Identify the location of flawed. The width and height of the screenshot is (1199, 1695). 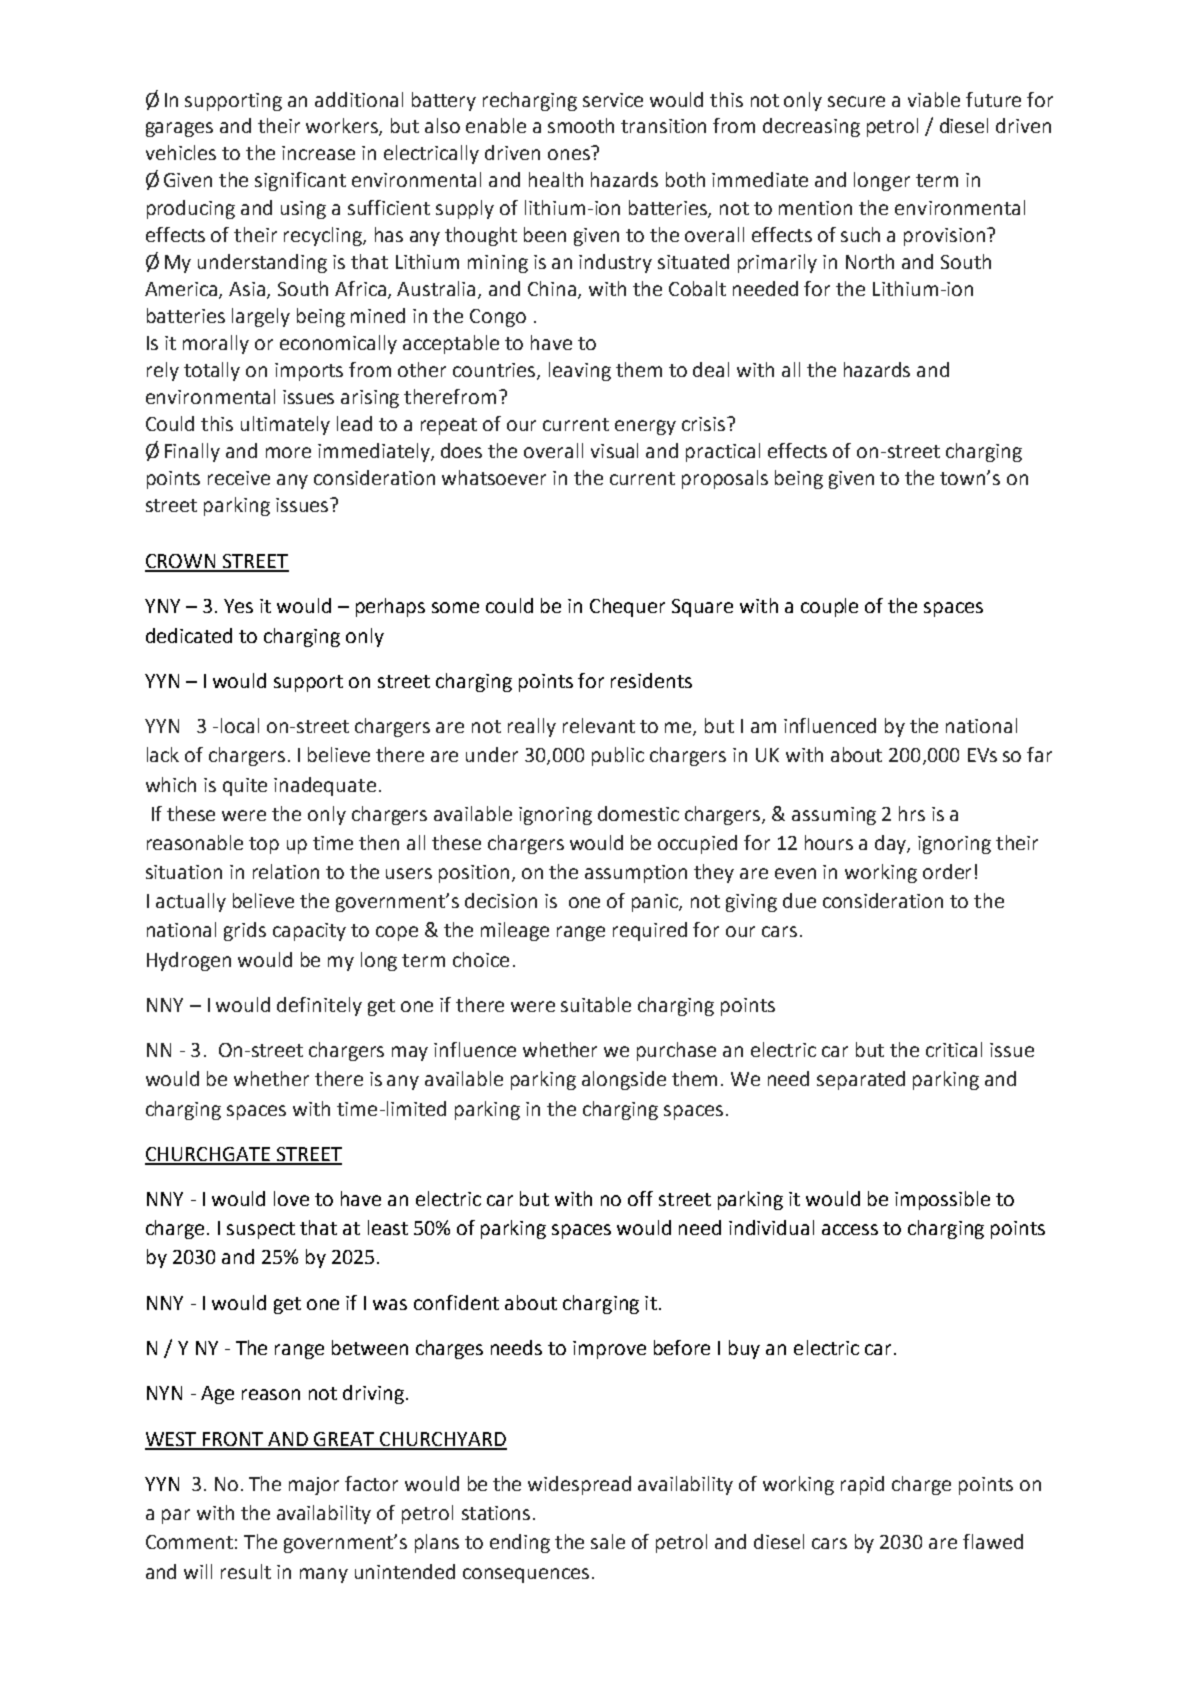
(993, 1541).
